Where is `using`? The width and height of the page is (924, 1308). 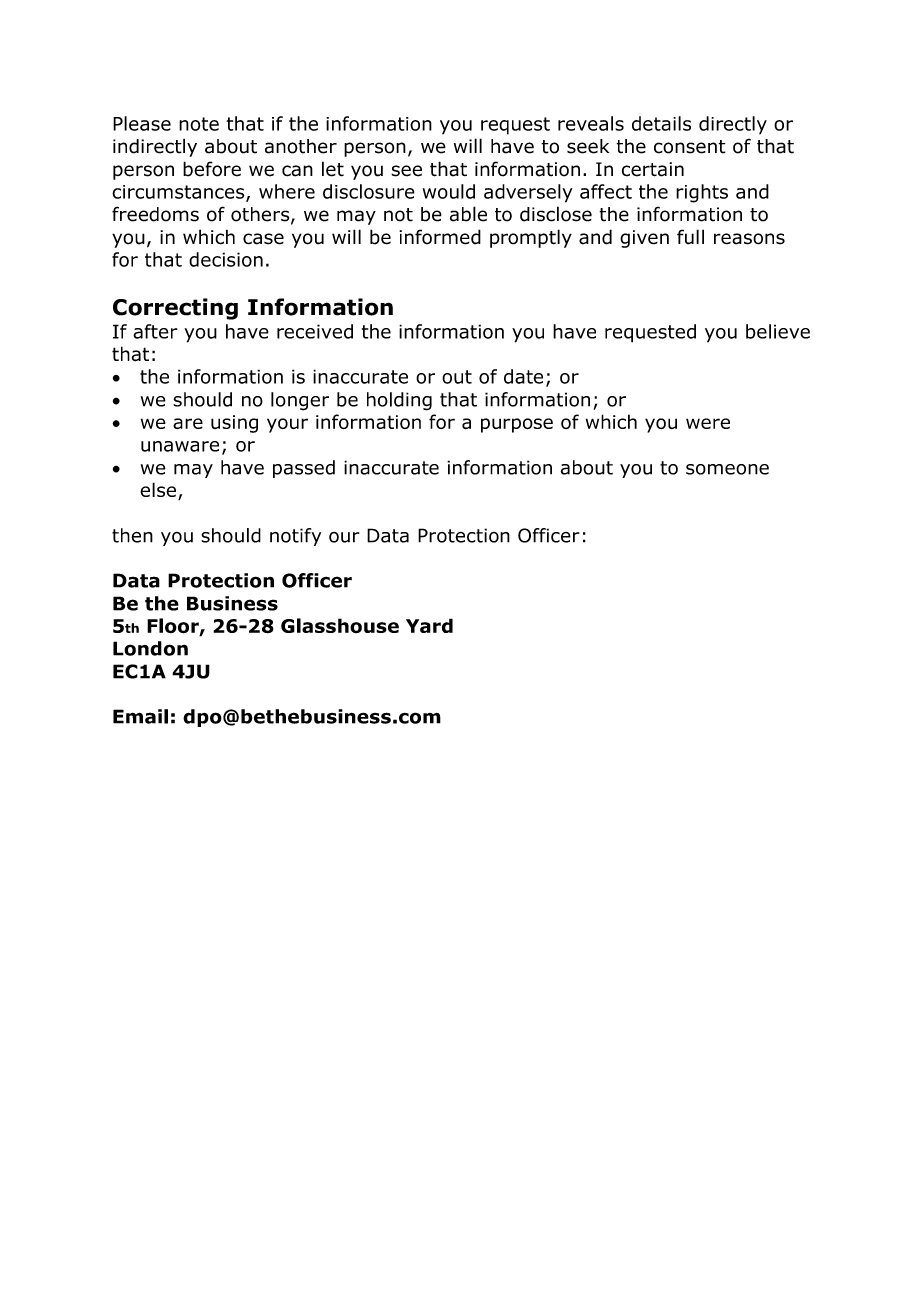
using is located at coordinates (234, 424).
